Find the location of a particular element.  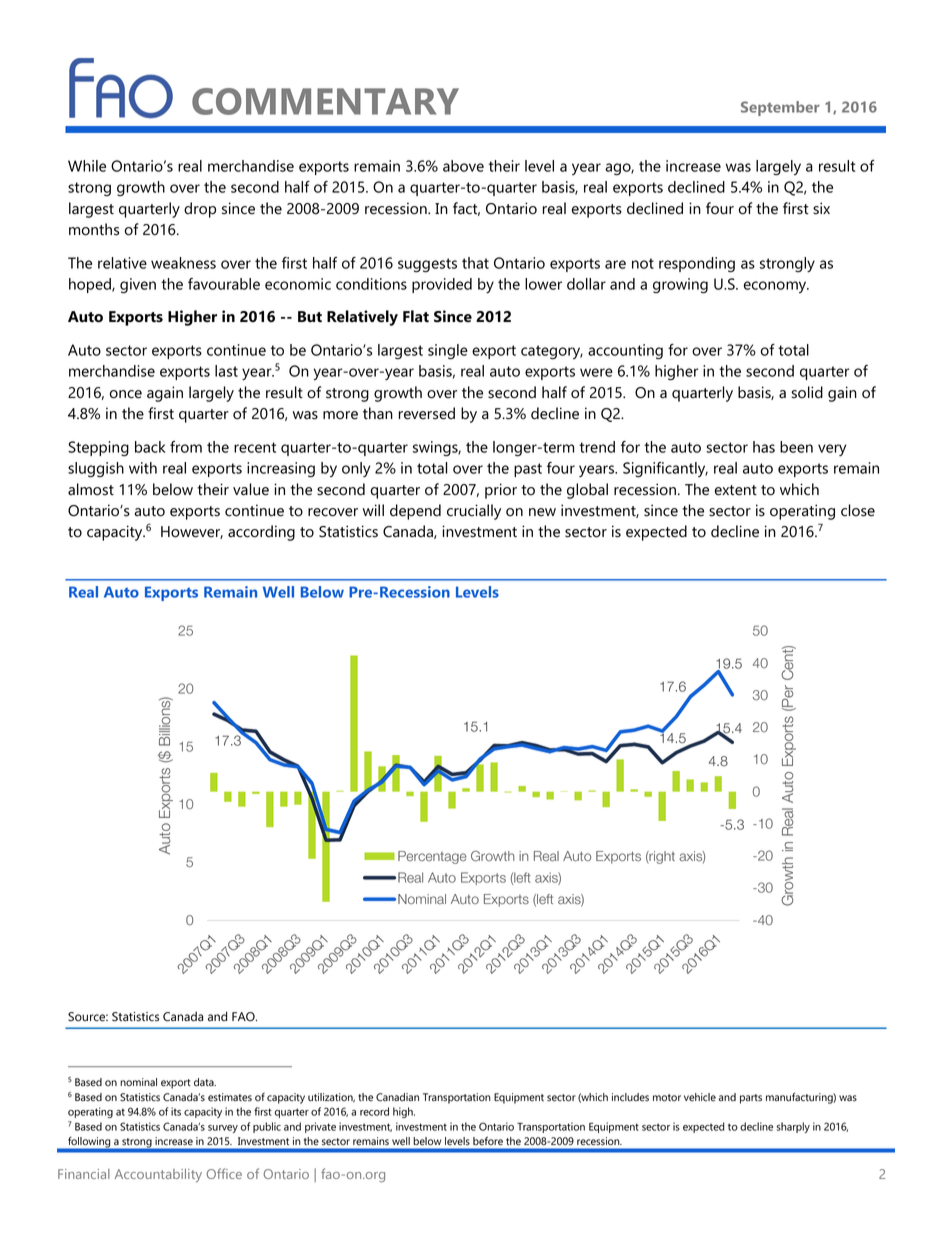

its is located at coordinates (176, 1111).
